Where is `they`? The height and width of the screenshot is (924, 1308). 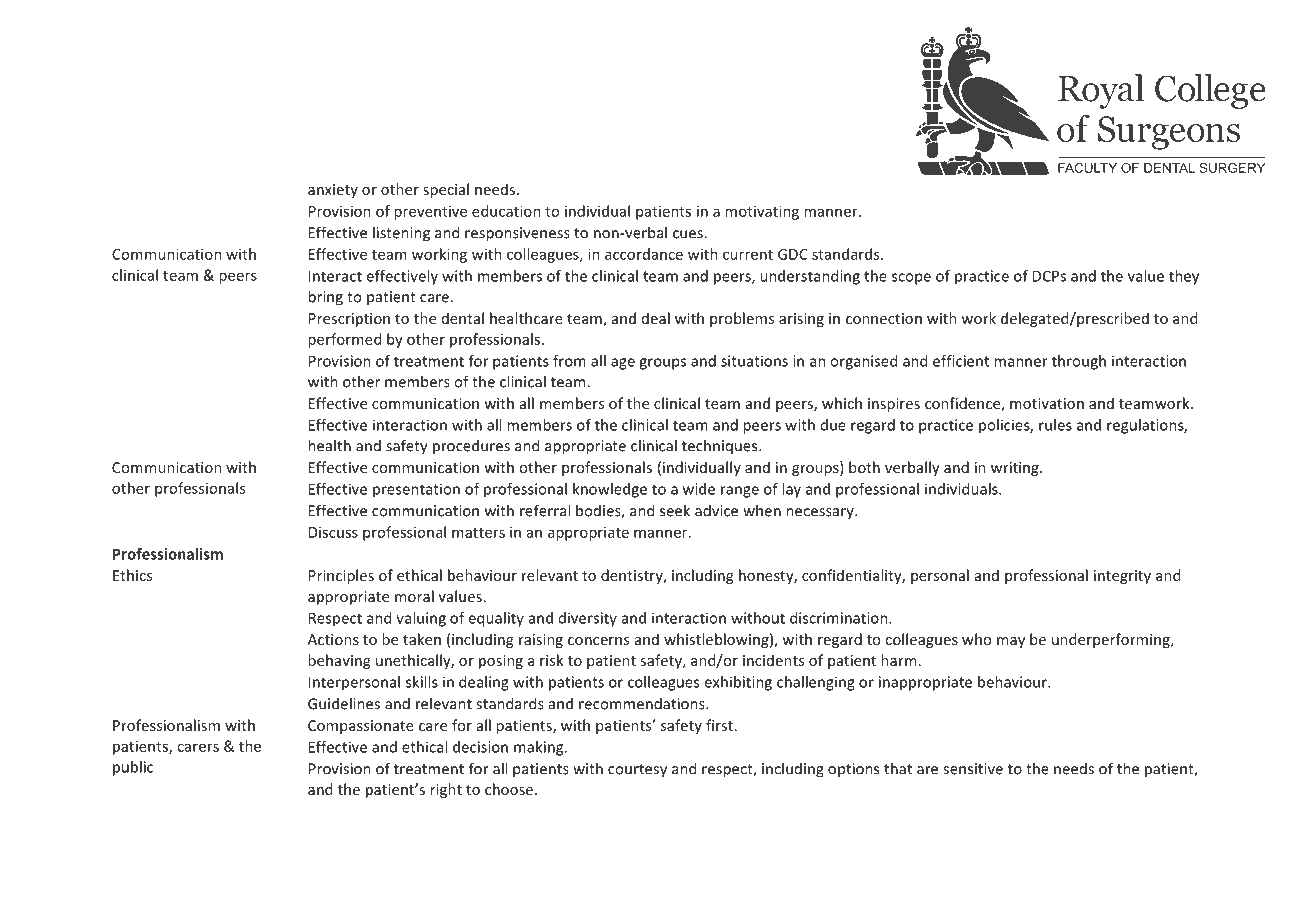 they is located at coordinates (1184, 277).
